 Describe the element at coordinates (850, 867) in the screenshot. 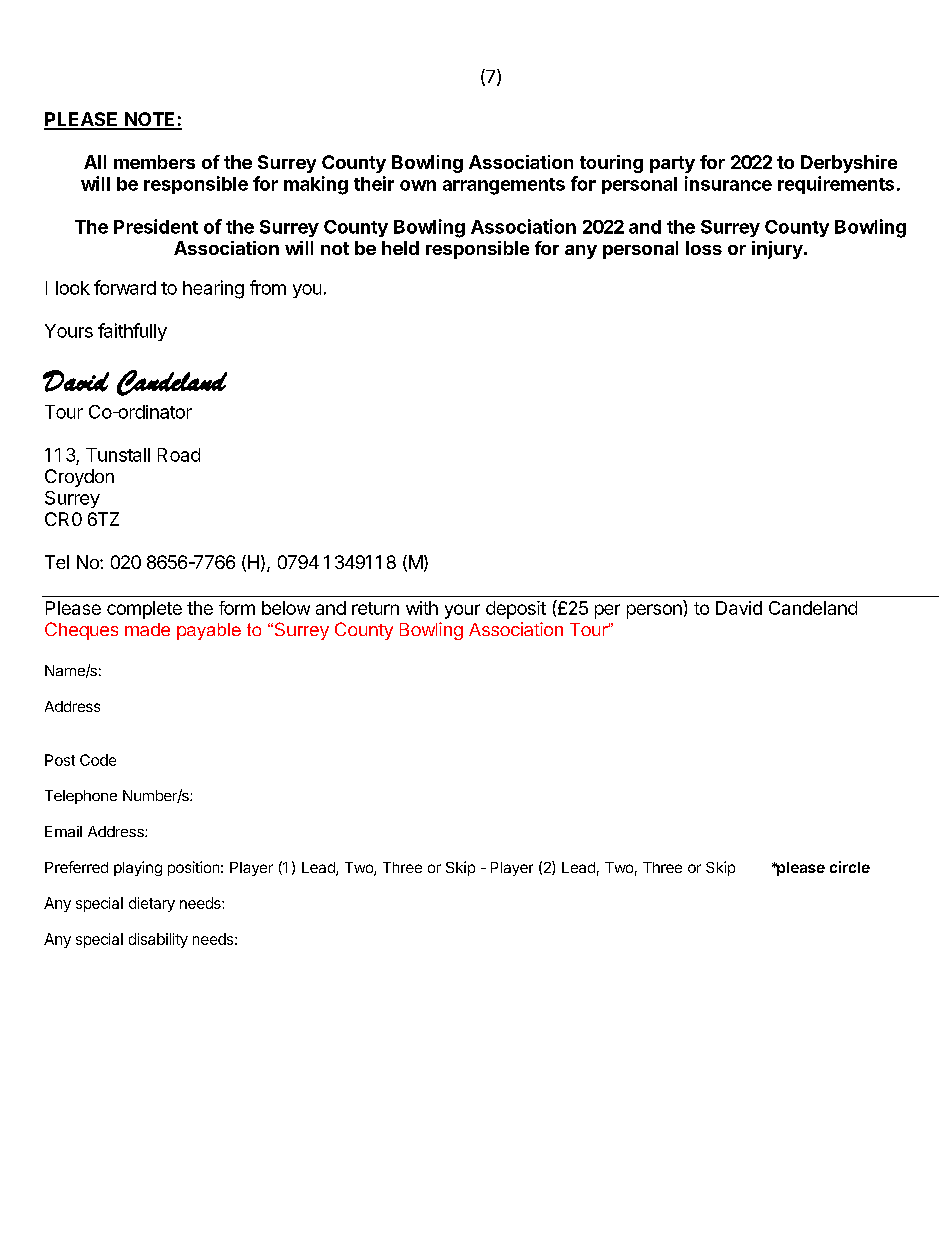

I see `circle` at that location.
